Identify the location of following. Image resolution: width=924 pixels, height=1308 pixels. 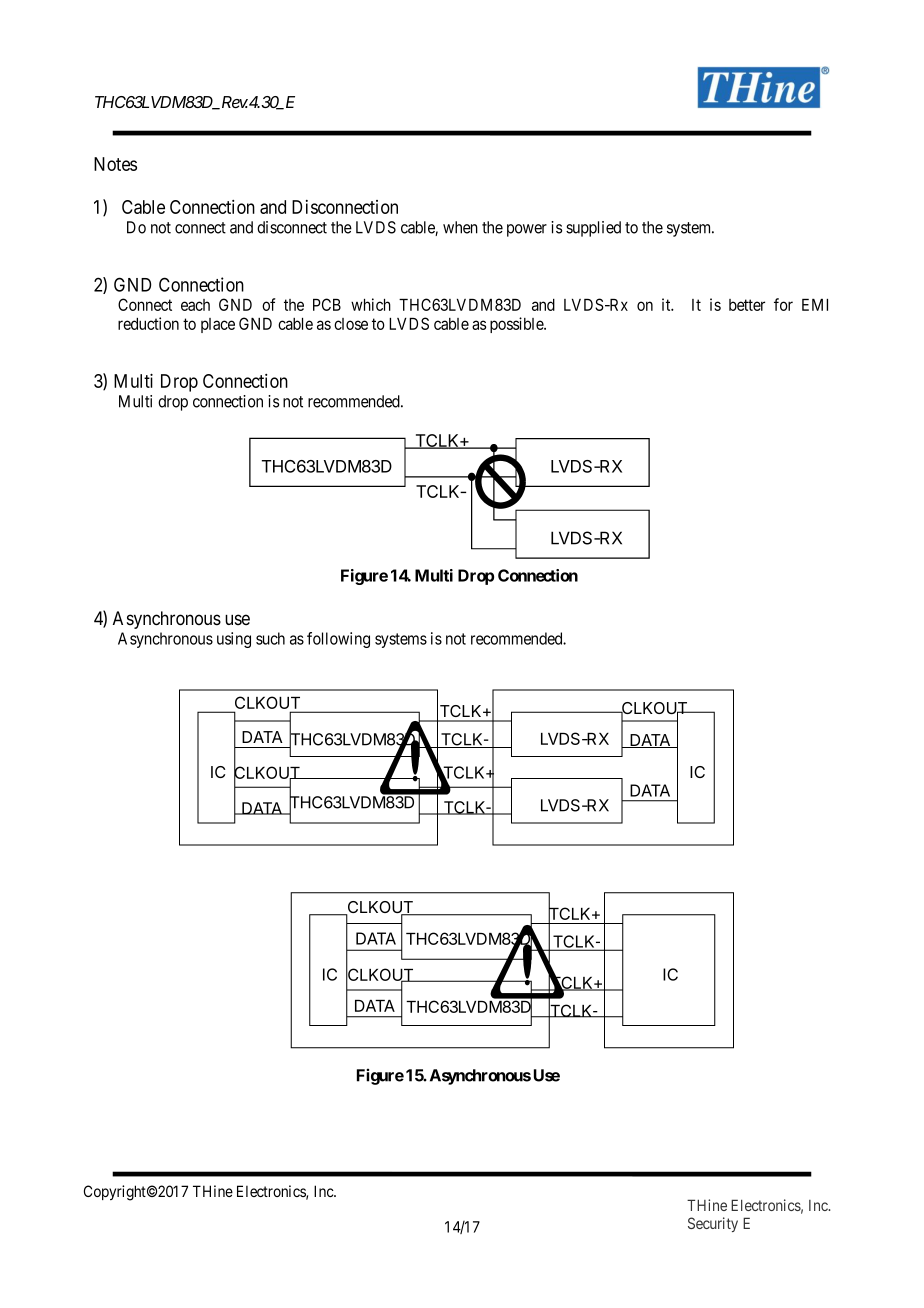
(338, 640).
